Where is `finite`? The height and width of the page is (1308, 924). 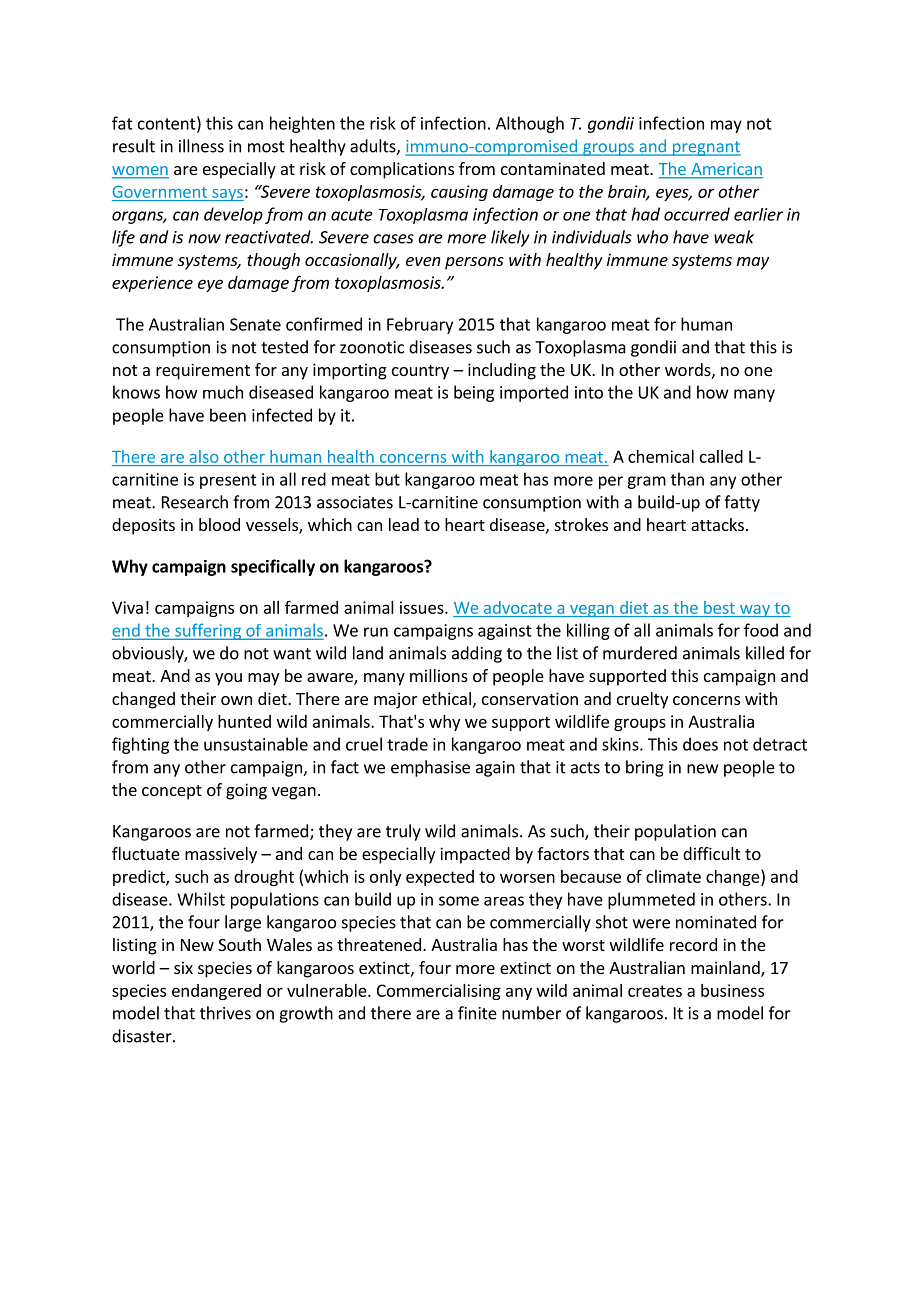
finite is located at coordinates (477, 1013).
